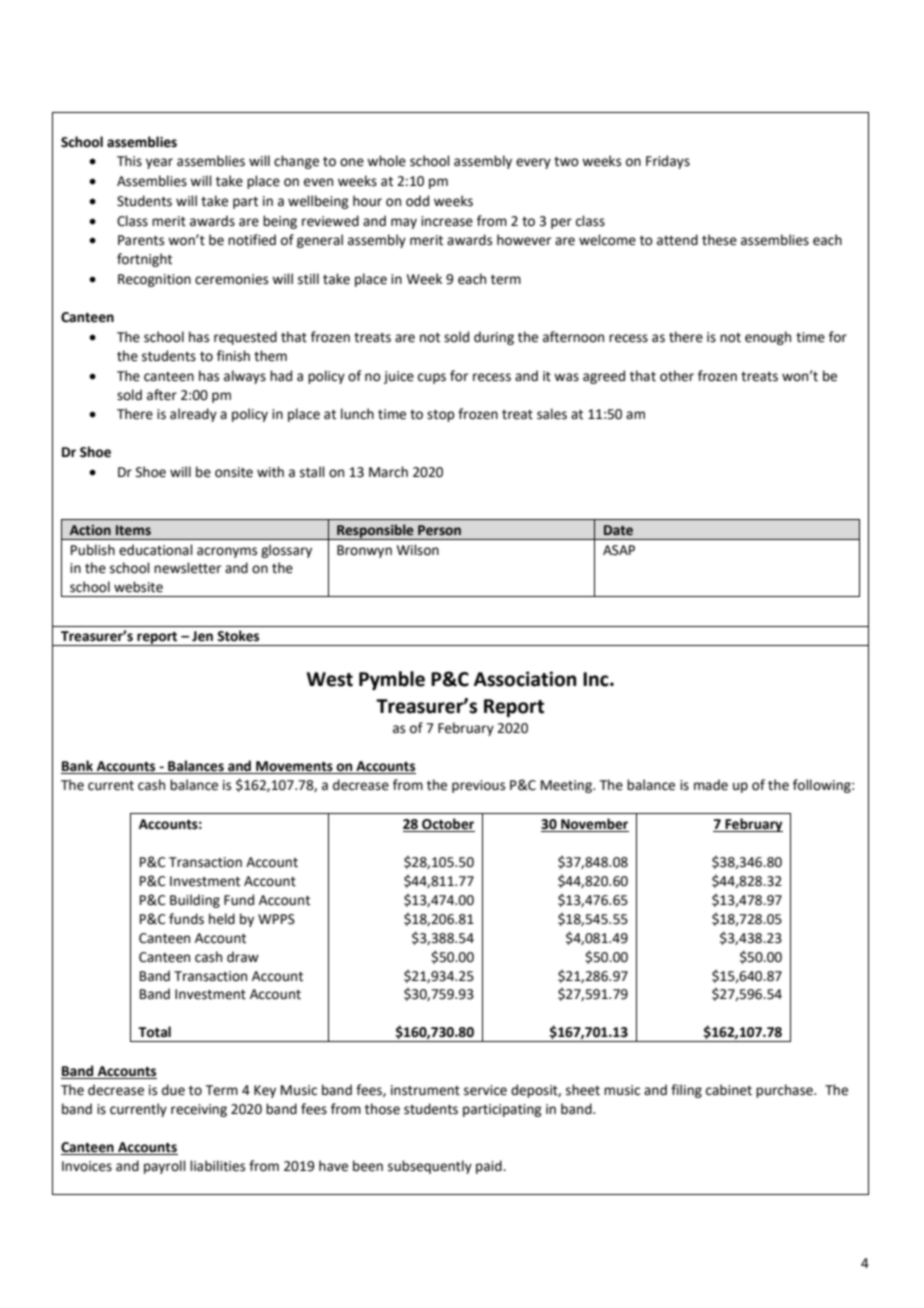  Describe the element at coordinates (448, 824) in the document. I see `October` at that location.
